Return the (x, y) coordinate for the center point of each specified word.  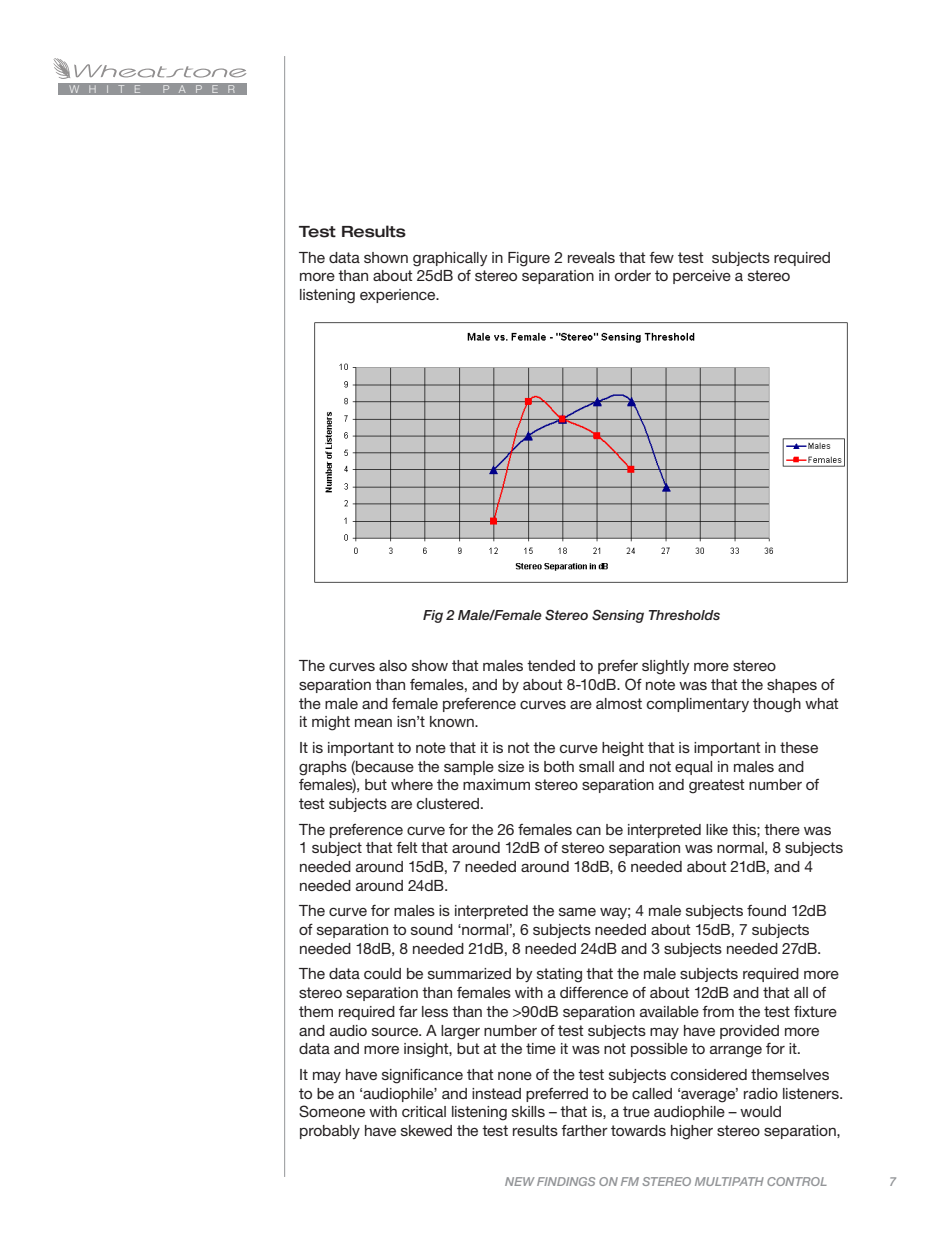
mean (373, 723)
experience (399, 296)
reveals (591, 257)
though (777, 705)
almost (619, 703)
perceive (702, 277)
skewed (426, 1130)
